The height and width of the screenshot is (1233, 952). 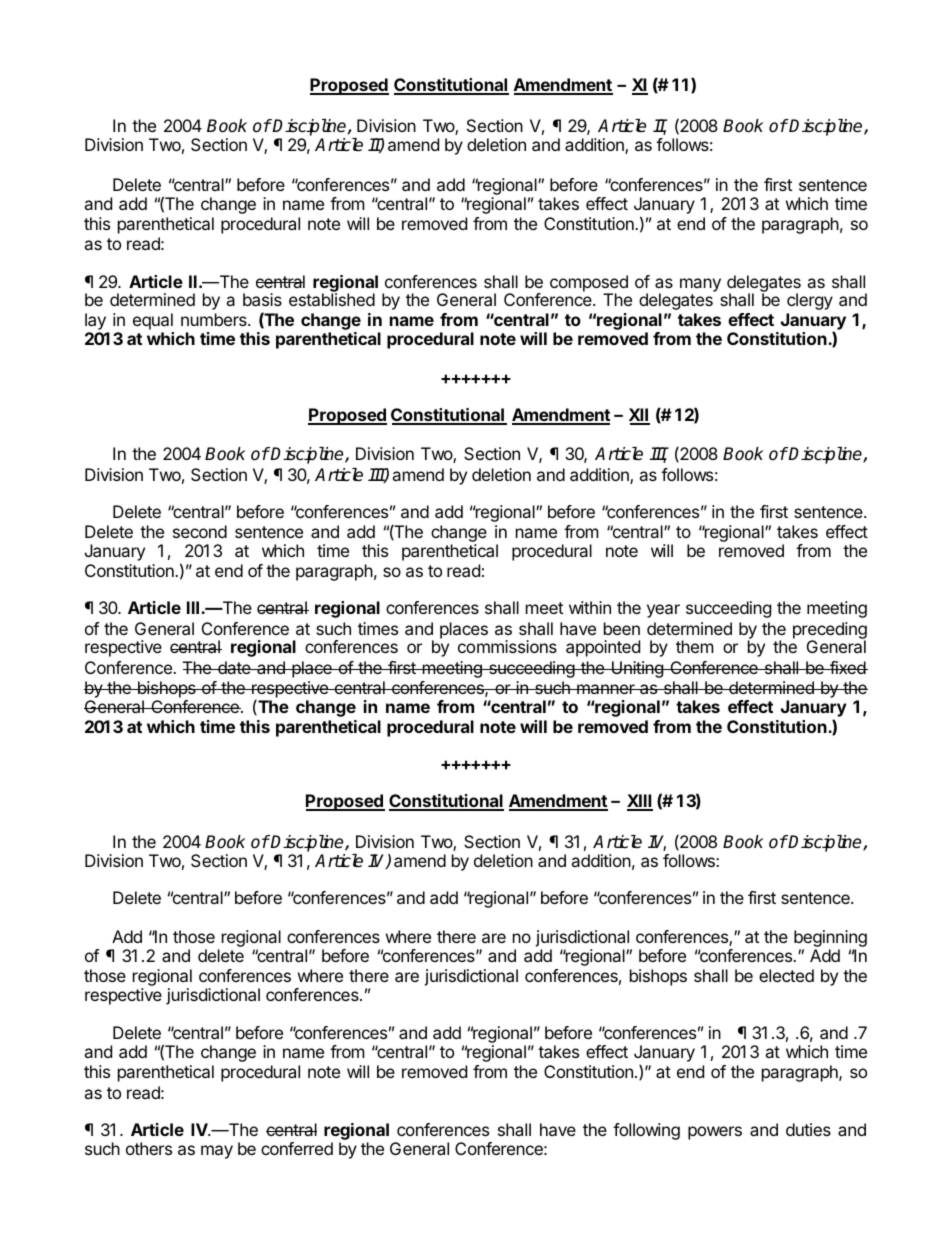 I want to click on beginning, so click(x=830, y=940).
